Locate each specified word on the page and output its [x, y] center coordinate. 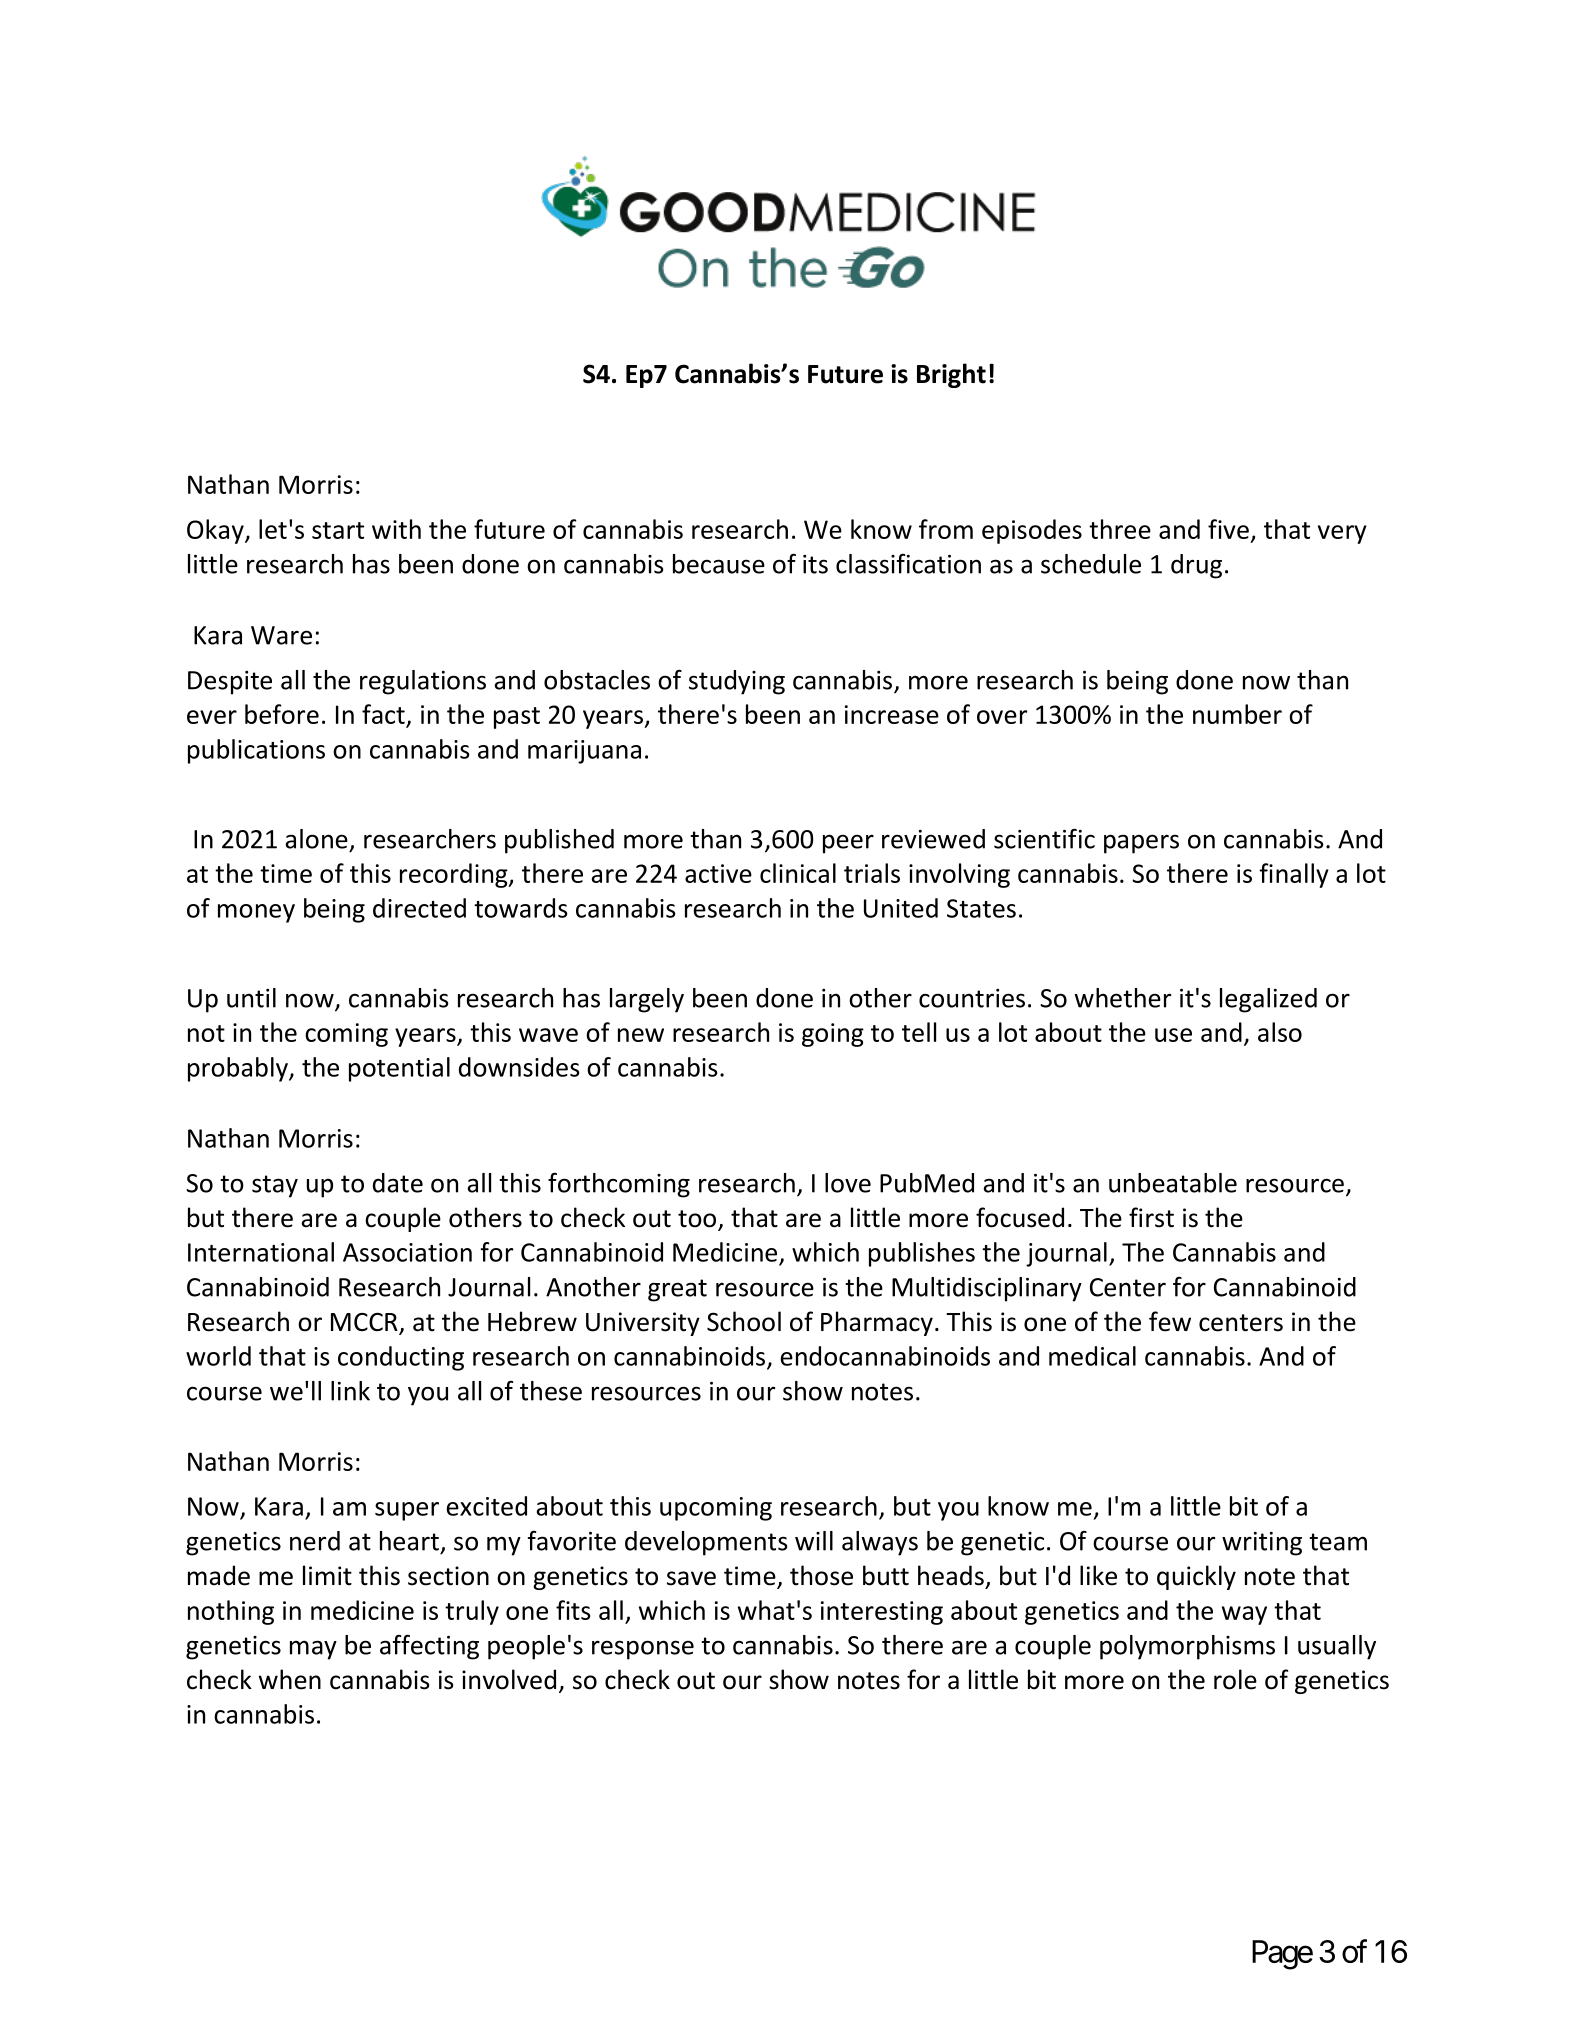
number [1237, 714]
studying [737, 682]
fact [383, 714]
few [1170, 1321]
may [313, 1650]
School [744, 1321]
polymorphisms [1187, 1647]
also [1280, 1032]
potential [399, 1069]
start [338, 530]
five [1228, 529]
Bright [951, 375]
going [833, 1035]
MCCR [365, 1323]
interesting [882, 1613]
